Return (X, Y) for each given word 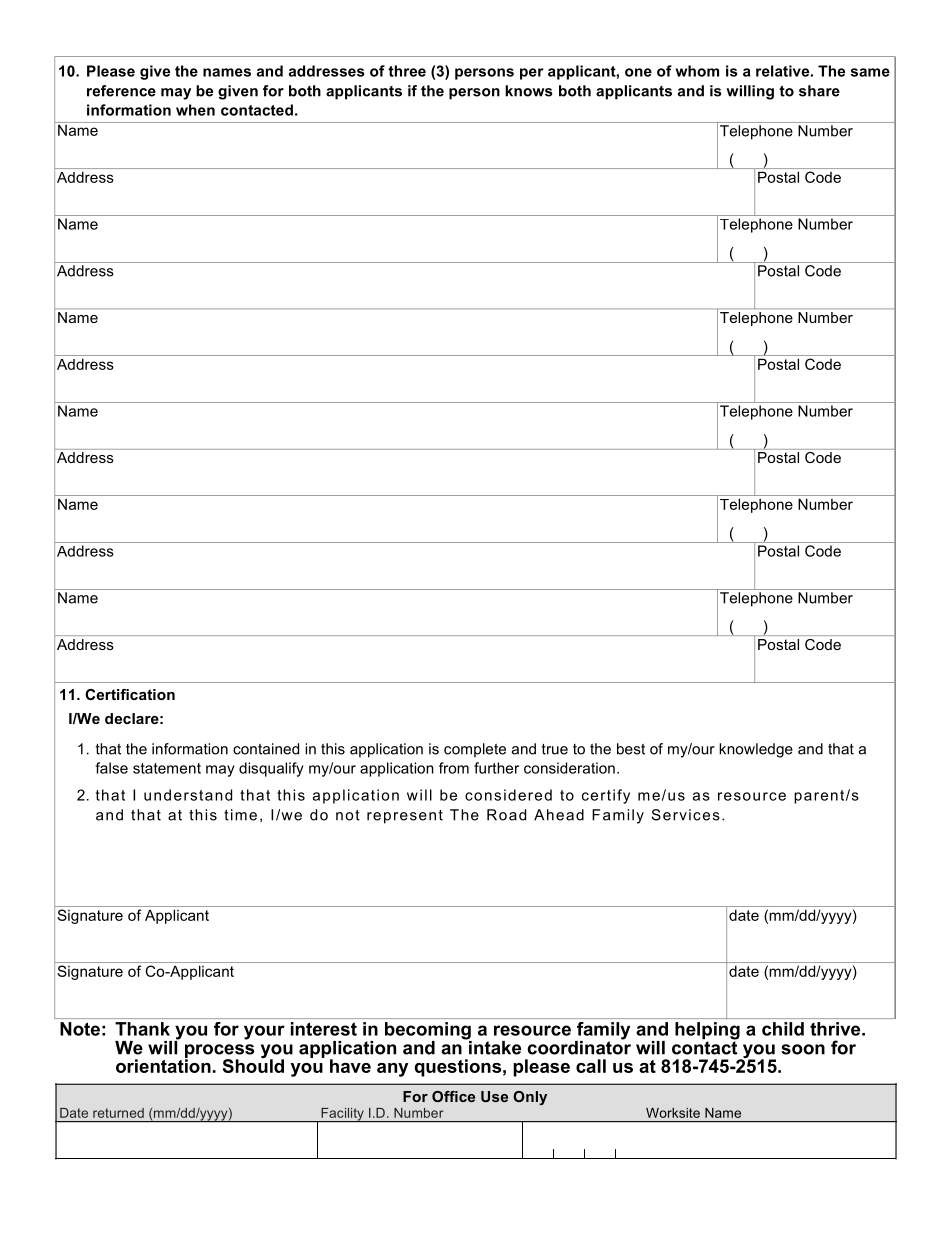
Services (686, 815)
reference (121, 91)
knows (529, 91)
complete (475, 750)
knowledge (756, 750)
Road (506, 815)
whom (697, 71)
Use (494, 1096)
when (195, 110)
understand (188, 795)
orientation (163, 1065)
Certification (130, 694)
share (819, 91)
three (407, 71)
